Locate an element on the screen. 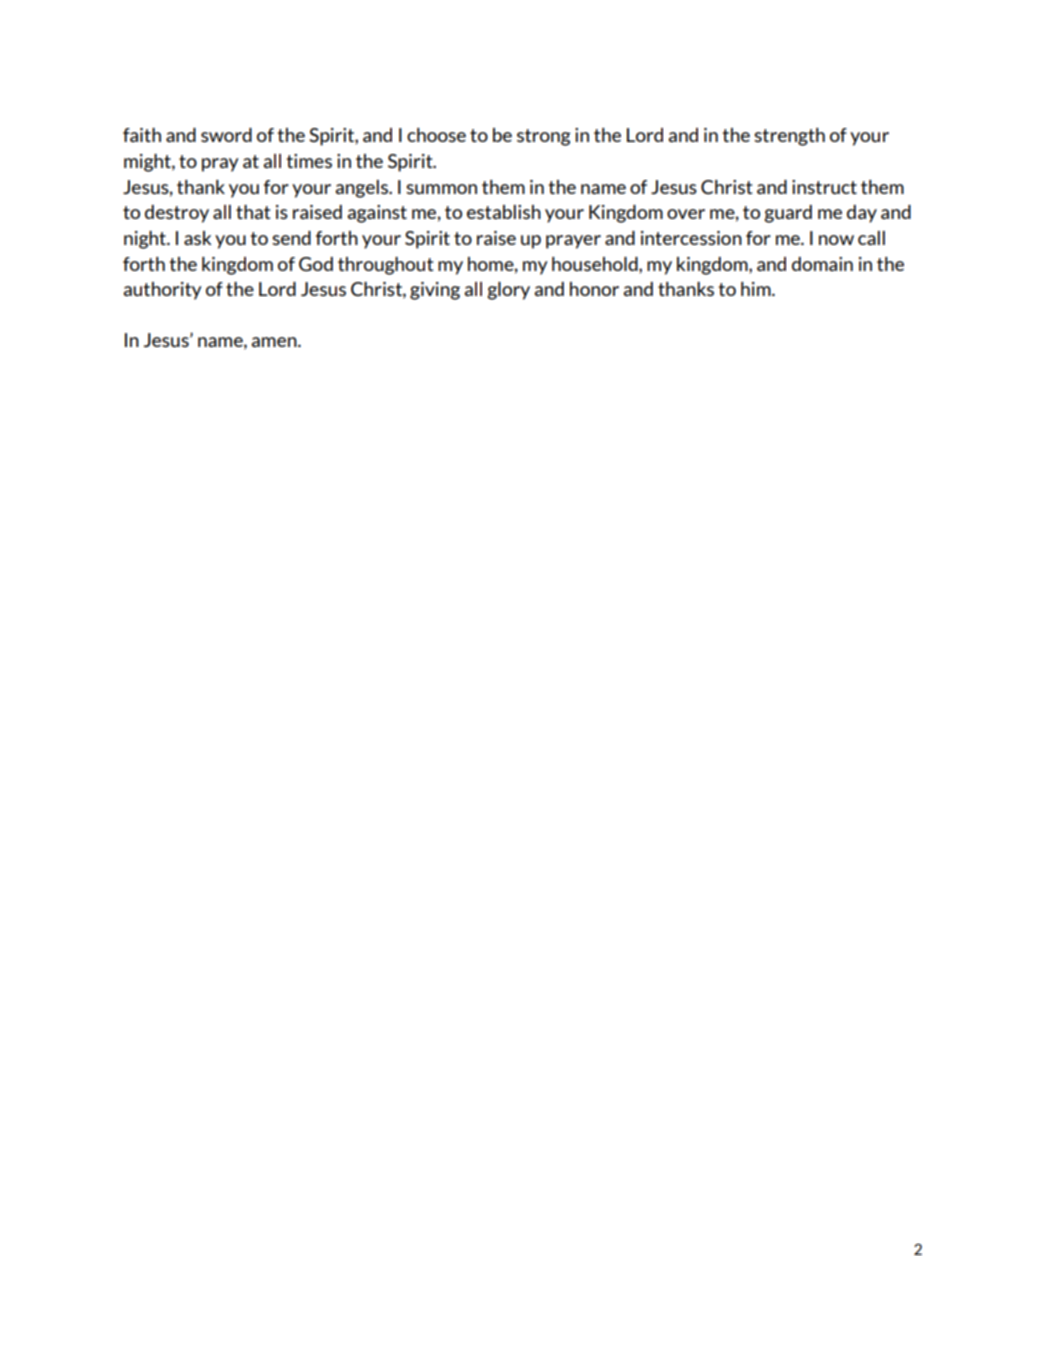 This screenshot has height=1354, width=1046. domain is located at coordinates (822, 264).
